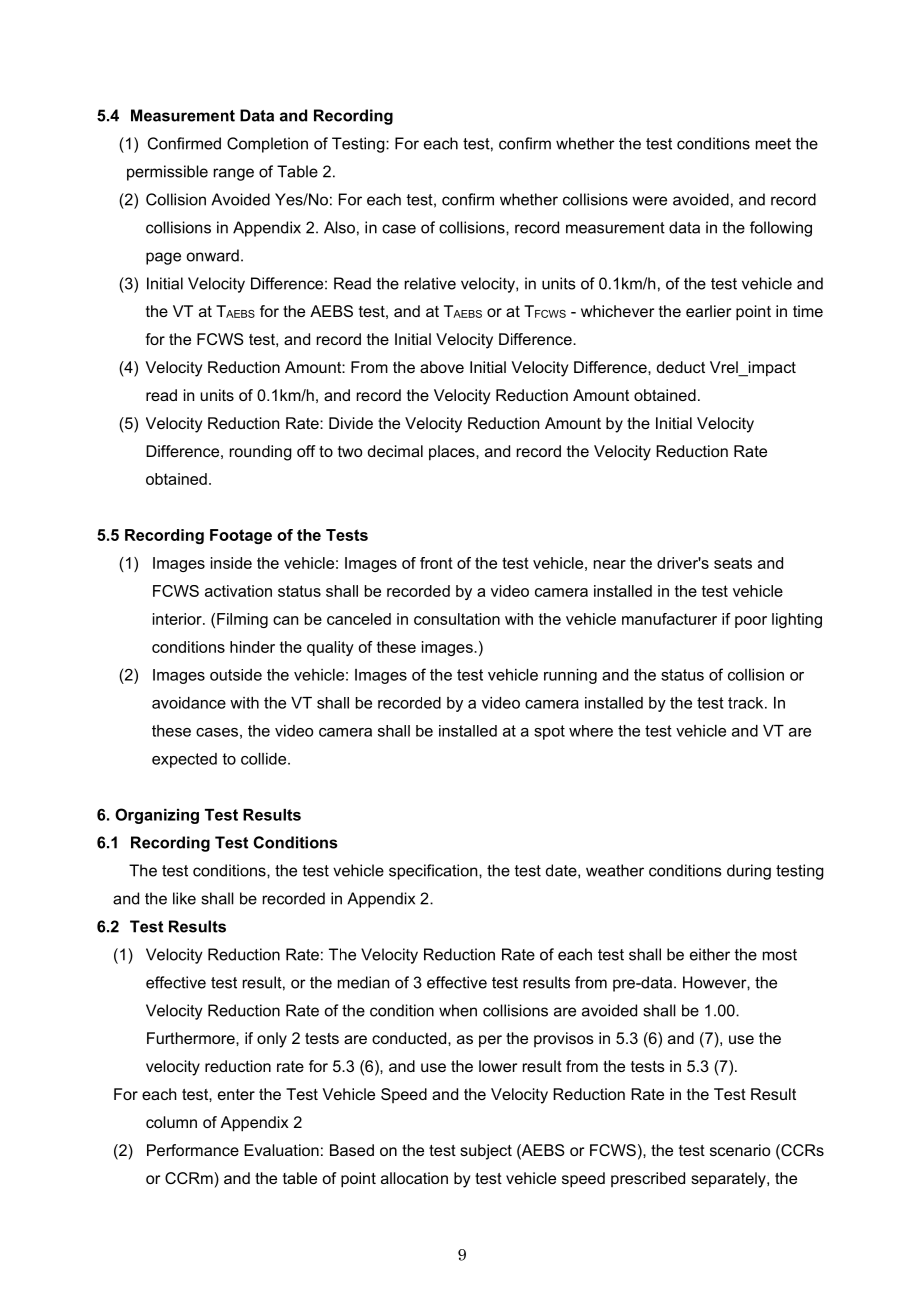  I want to click on places, so click(453, 453).
